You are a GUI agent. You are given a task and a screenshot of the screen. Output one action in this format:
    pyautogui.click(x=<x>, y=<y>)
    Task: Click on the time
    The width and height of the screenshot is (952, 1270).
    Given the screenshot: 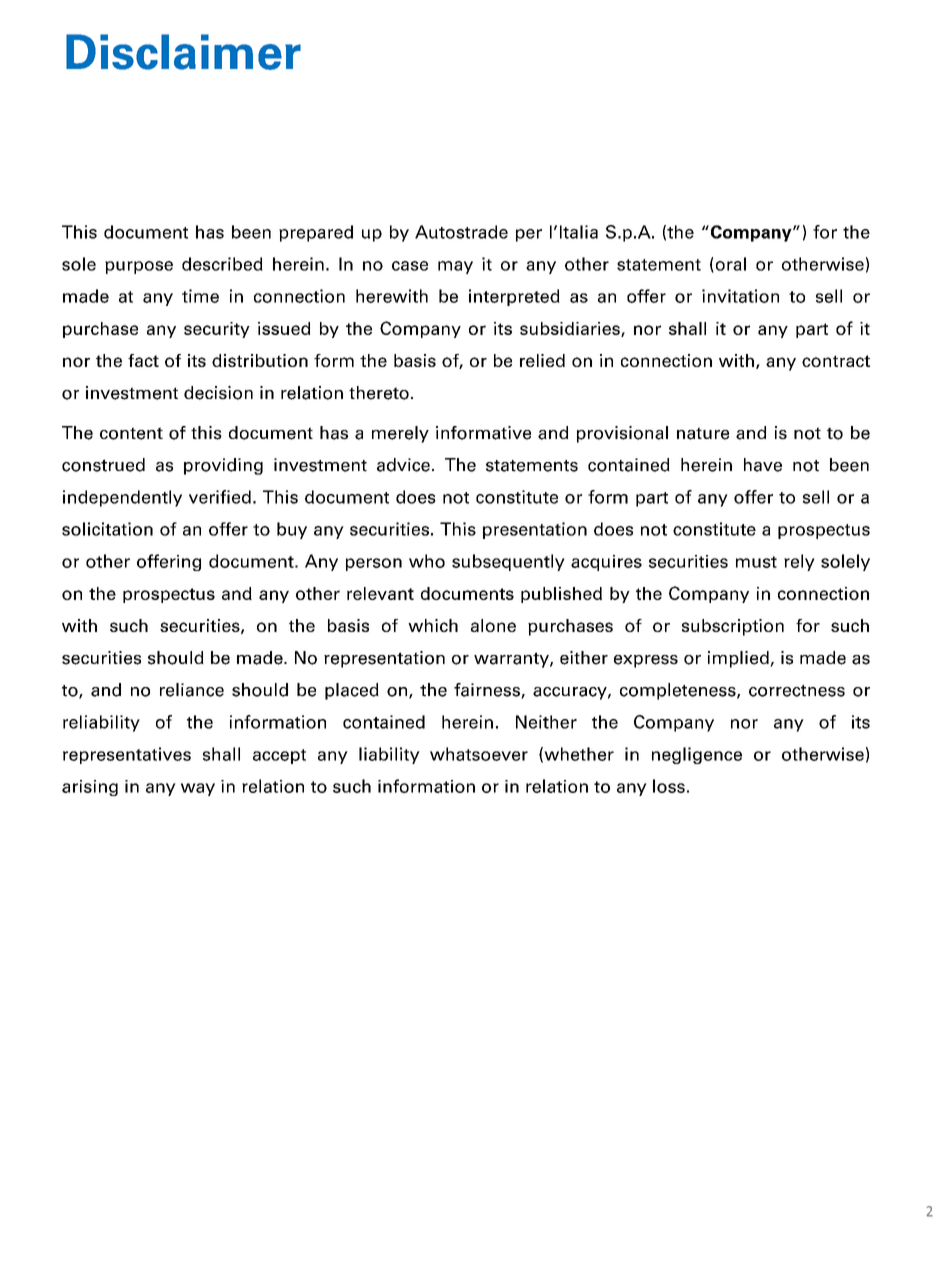 What is the action you would take?
    pyautogui.click(x=200, y=296)
